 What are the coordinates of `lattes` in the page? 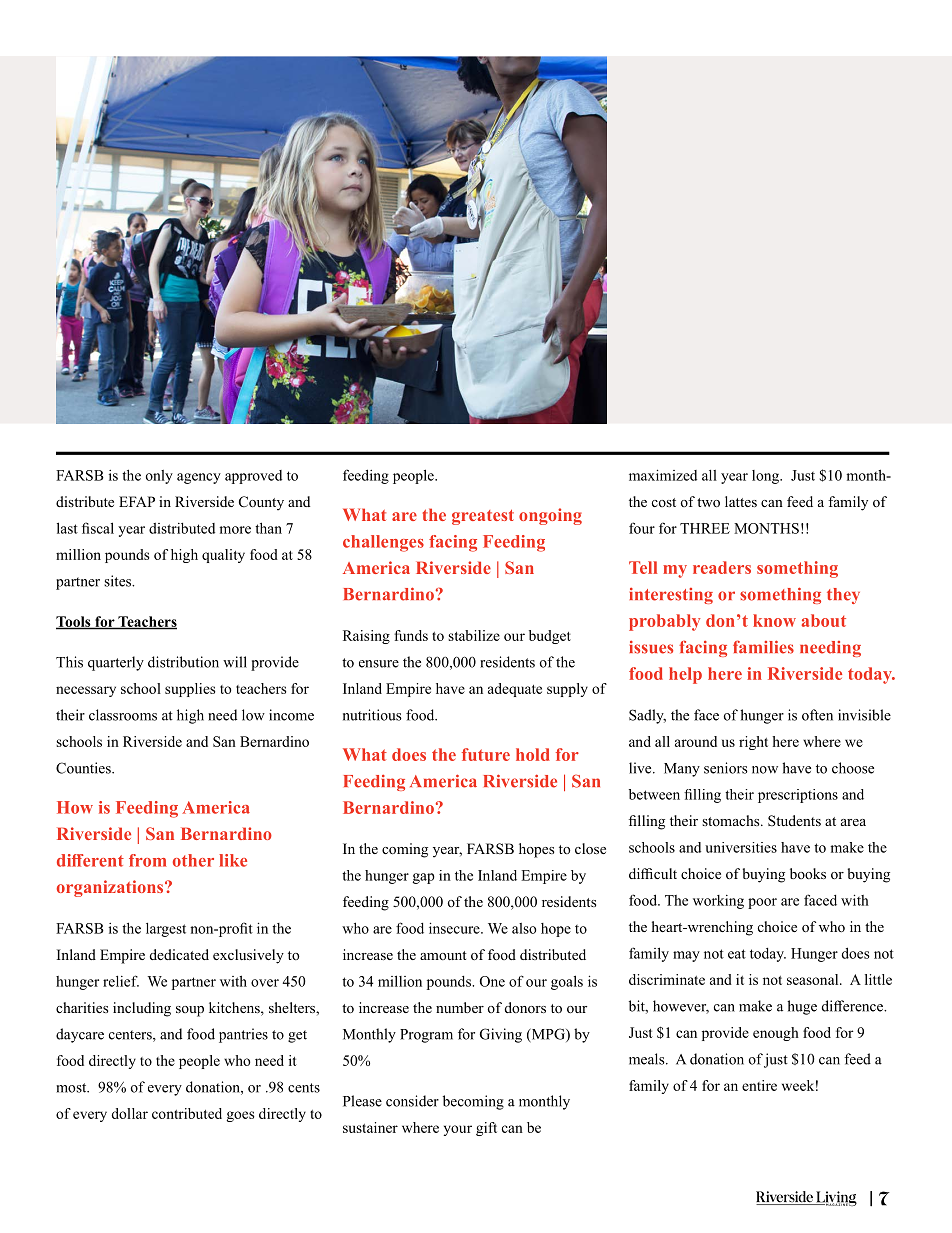 It's located at (741, 501).
